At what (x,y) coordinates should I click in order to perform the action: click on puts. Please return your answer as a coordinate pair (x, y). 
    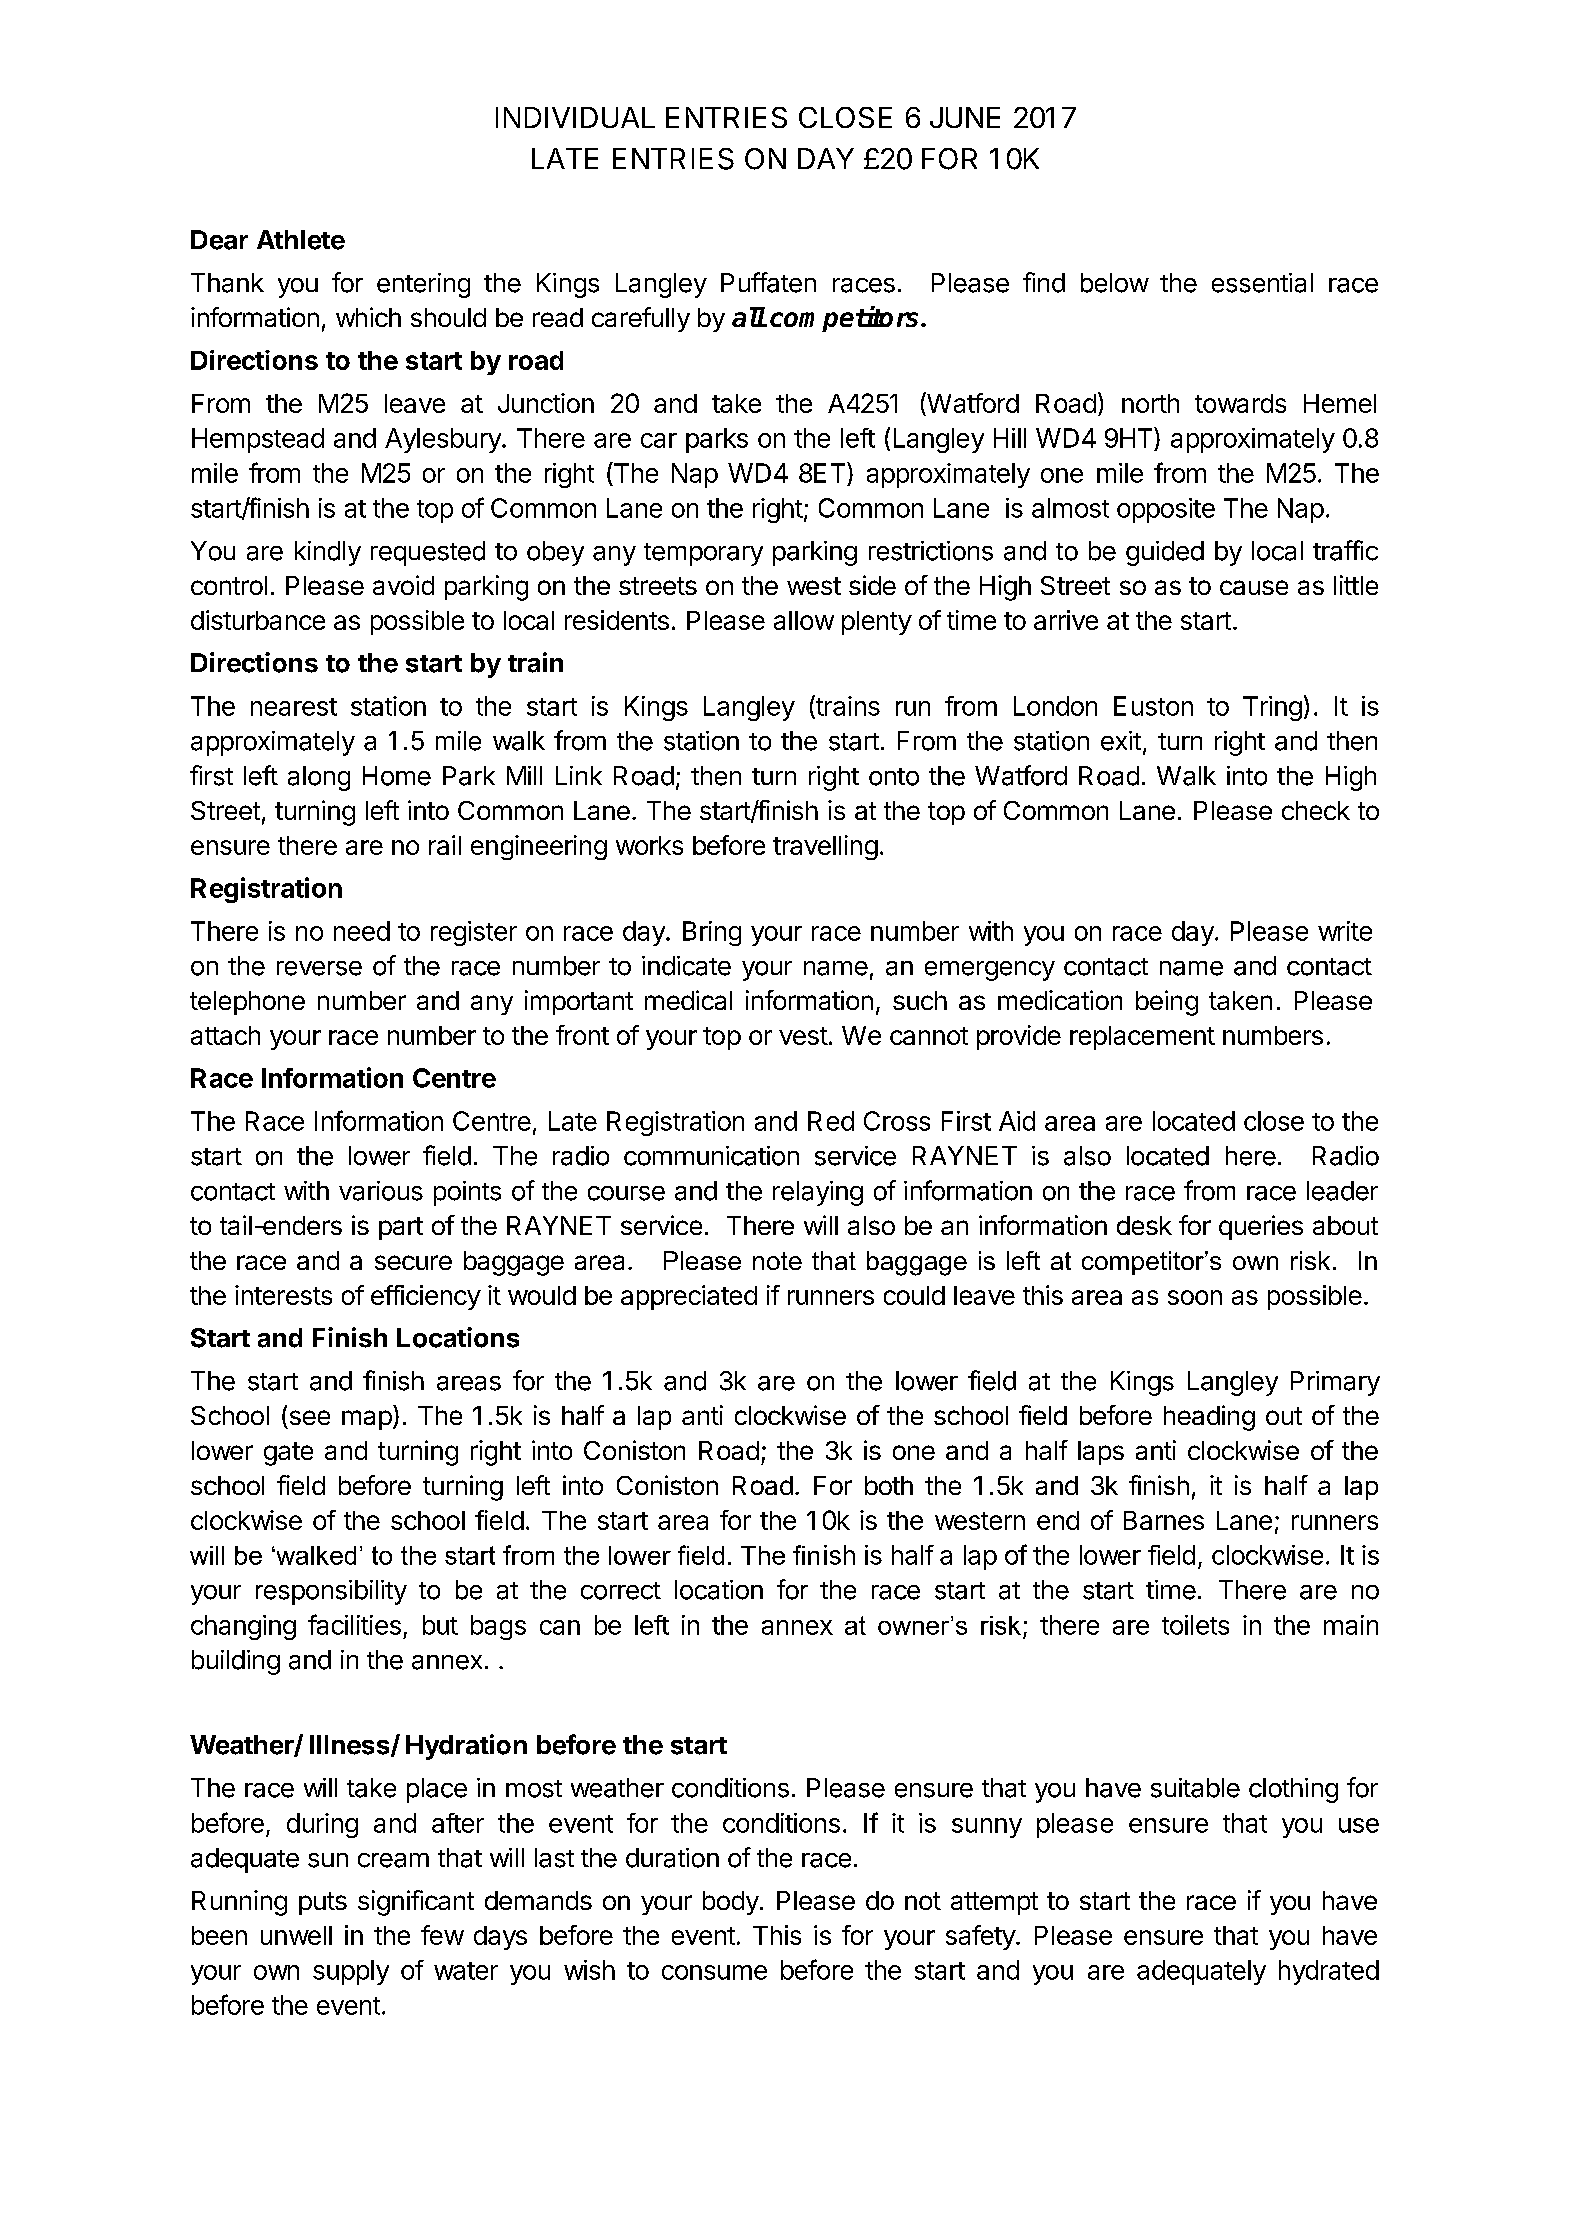
    Looking at the image, I should click on (323, 1903).
